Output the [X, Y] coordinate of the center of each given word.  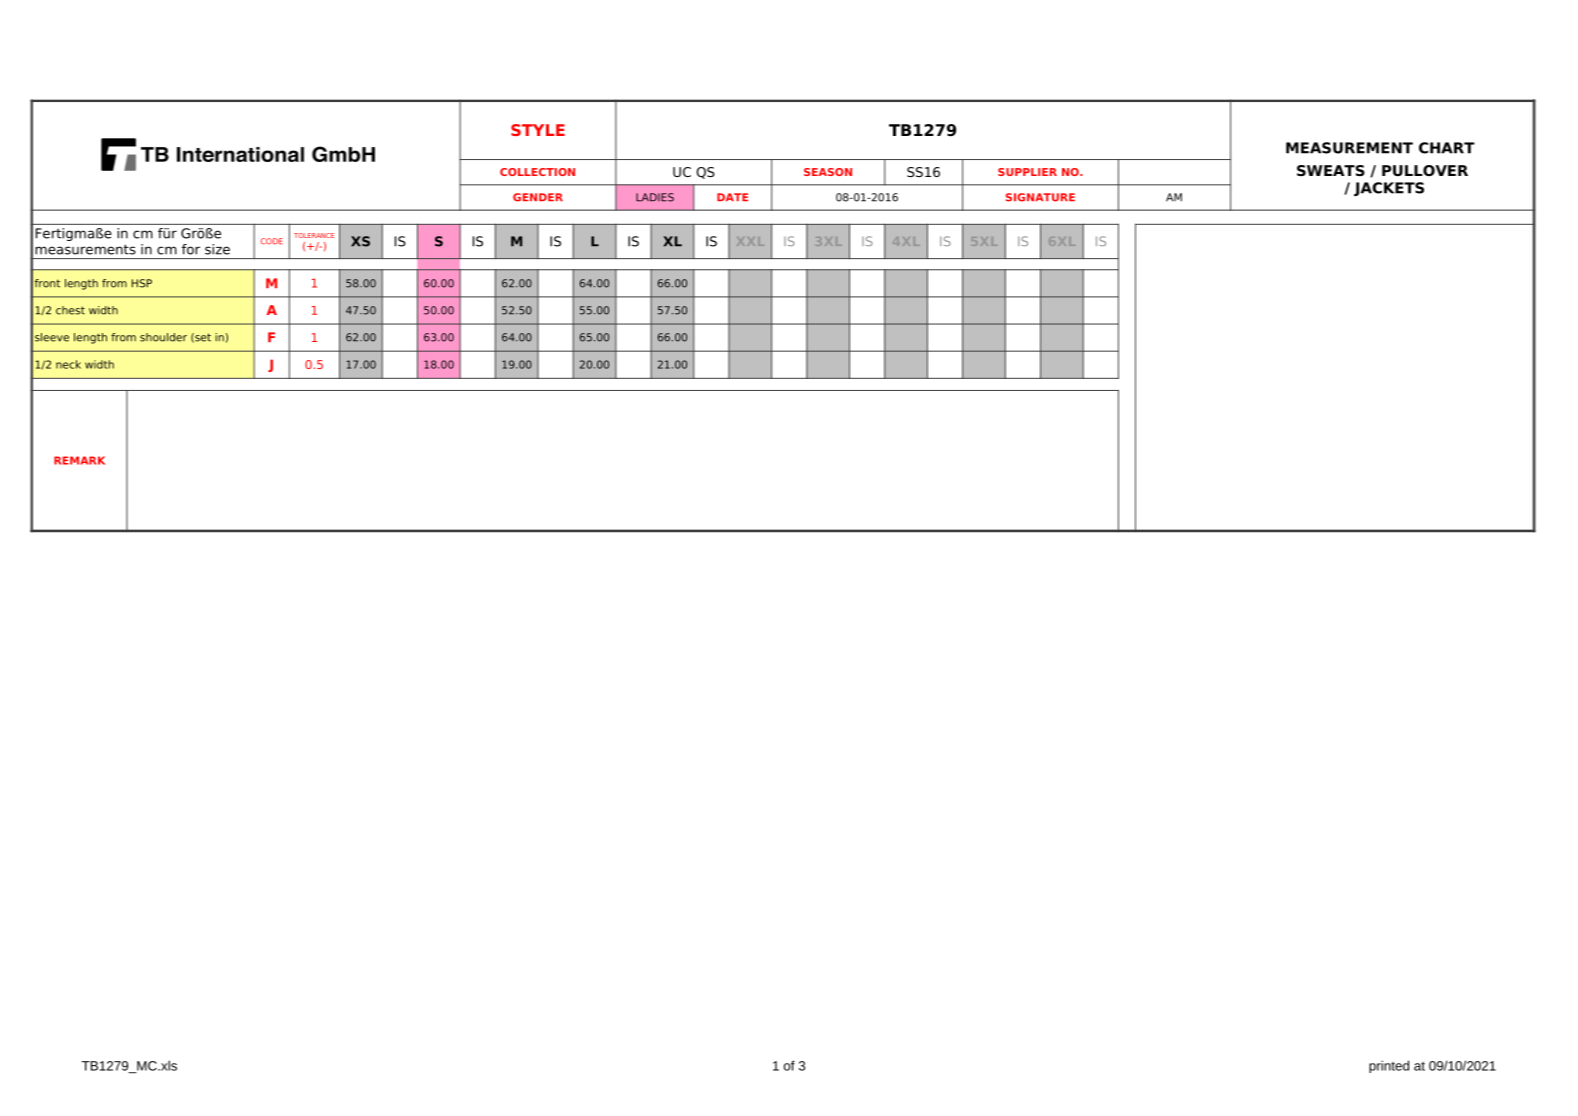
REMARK [79, 460]
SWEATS [1331, 170]
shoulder [163, 337]
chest [70, 310]
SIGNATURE [1040, 197]
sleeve [52, 337]
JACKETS [1389, 189]
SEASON [828, 172]
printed [1389, 1066]
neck [68, 364]
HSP [142, 283]
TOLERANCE [314, 235]
